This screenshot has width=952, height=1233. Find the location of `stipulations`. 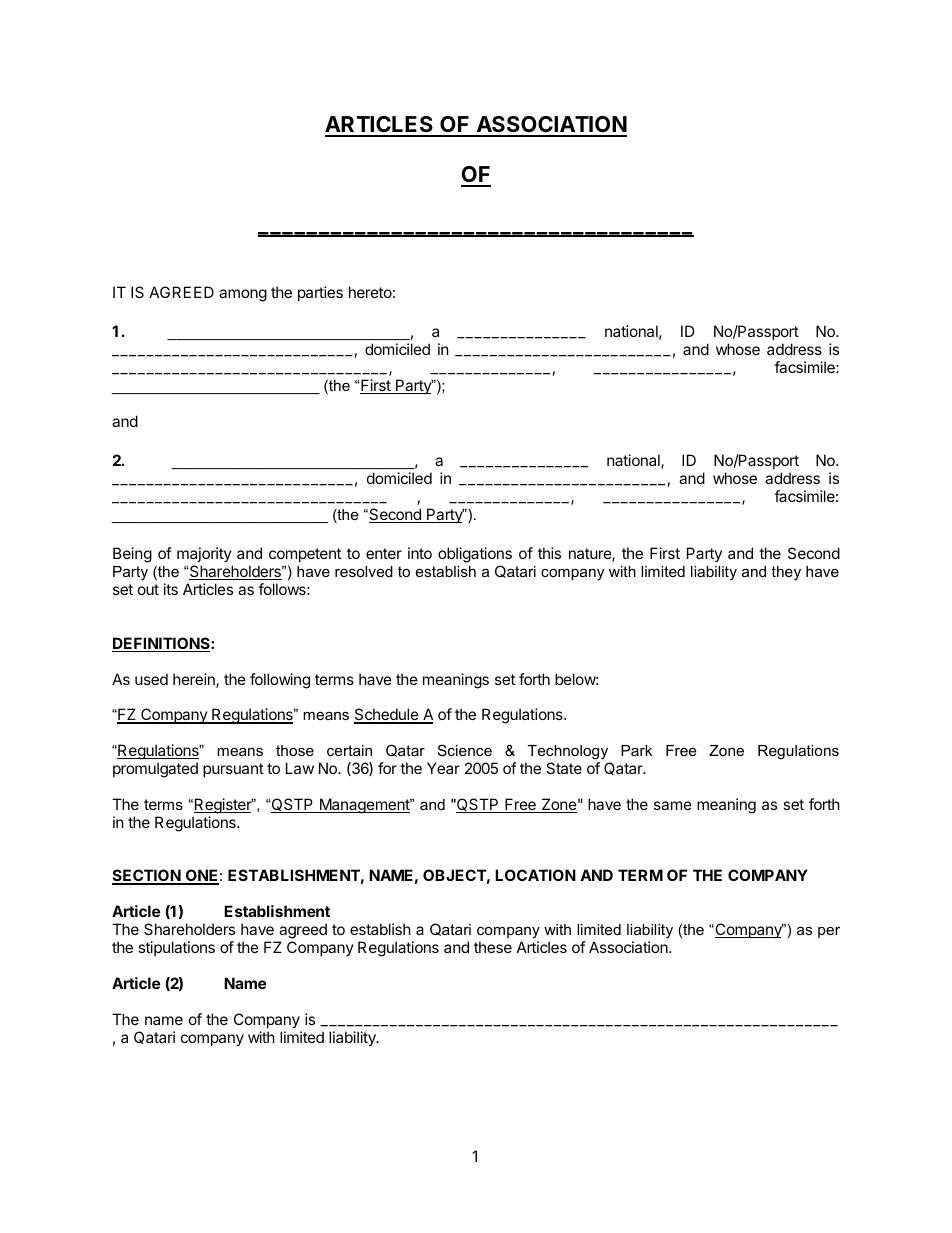

stipulations is located at coordinates (176, 948).
